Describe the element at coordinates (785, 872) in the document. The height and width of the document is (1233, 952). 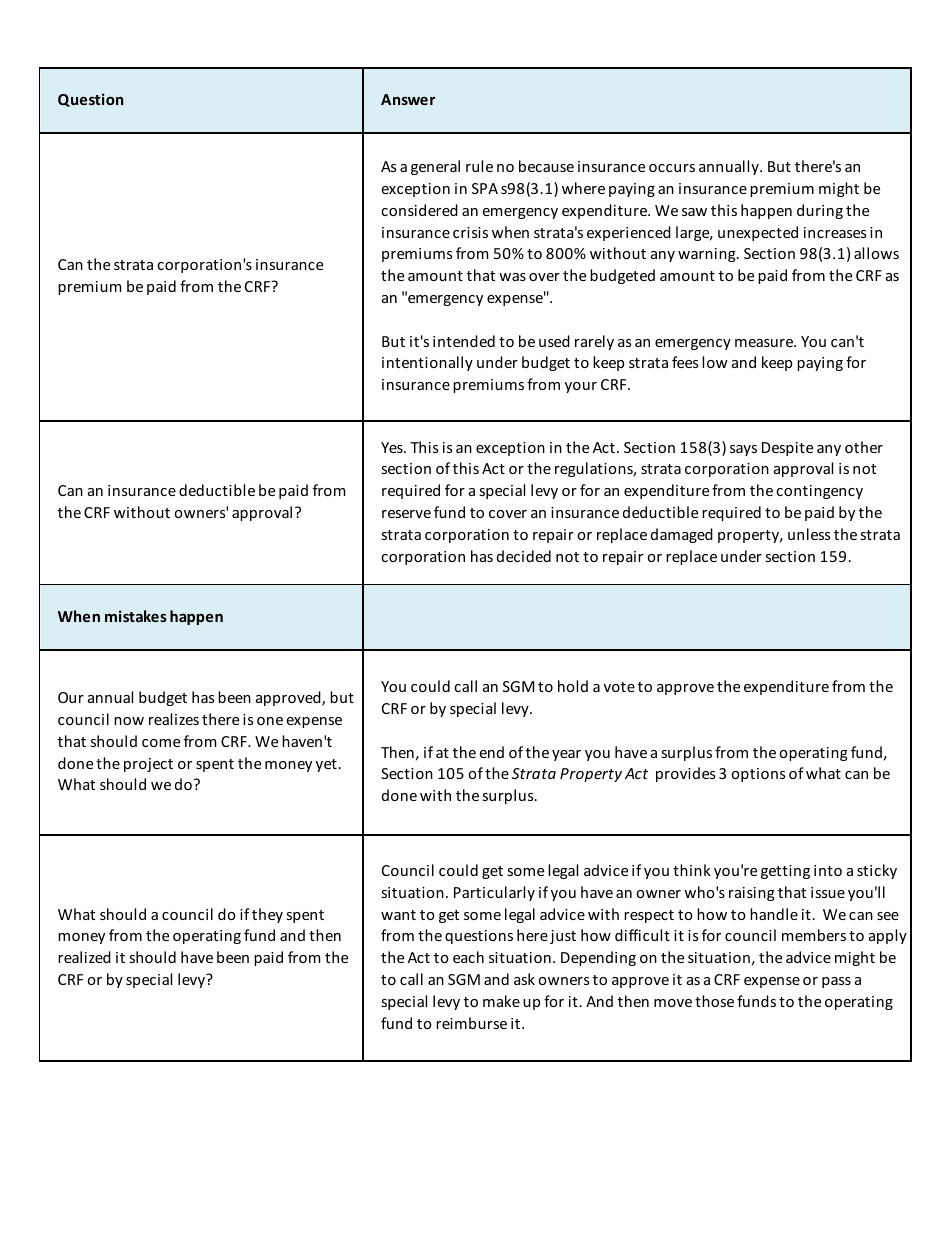
I see `getting` at that location.
